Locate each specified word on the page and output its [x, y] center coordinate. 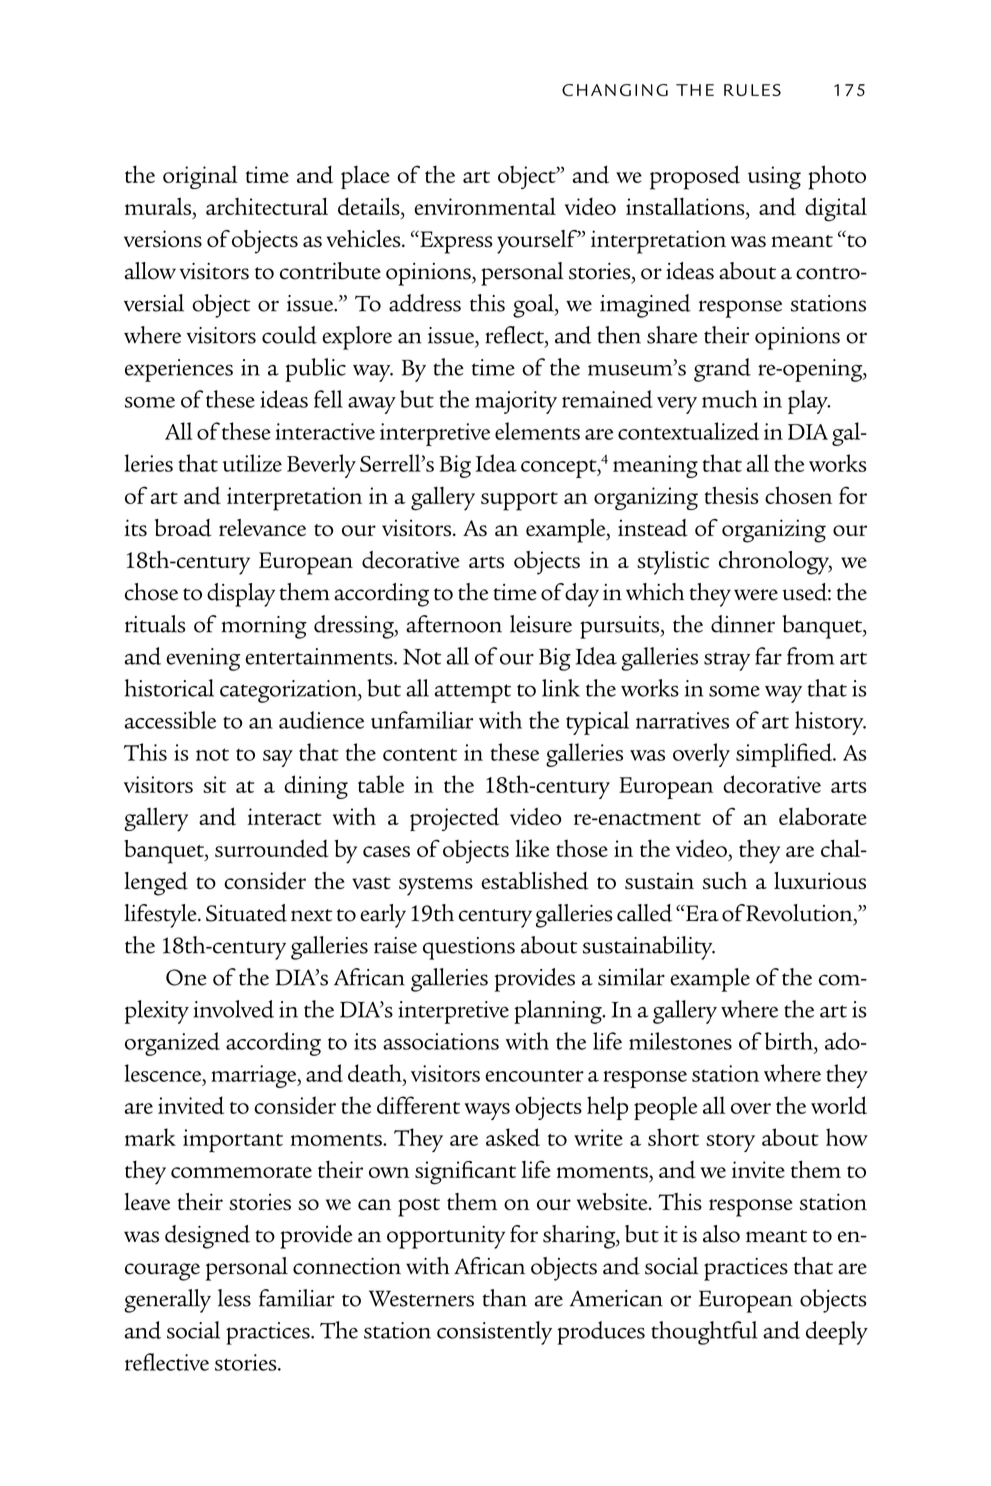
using [774, 178]
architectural [267, 206]
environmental [485, 206]
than [505, 1298]
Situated [246, 913]
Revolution [800, 913]
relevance [262, 527]
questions [469, 948]
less [234, 1298]
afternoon [454, 624]
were [756, 595]
